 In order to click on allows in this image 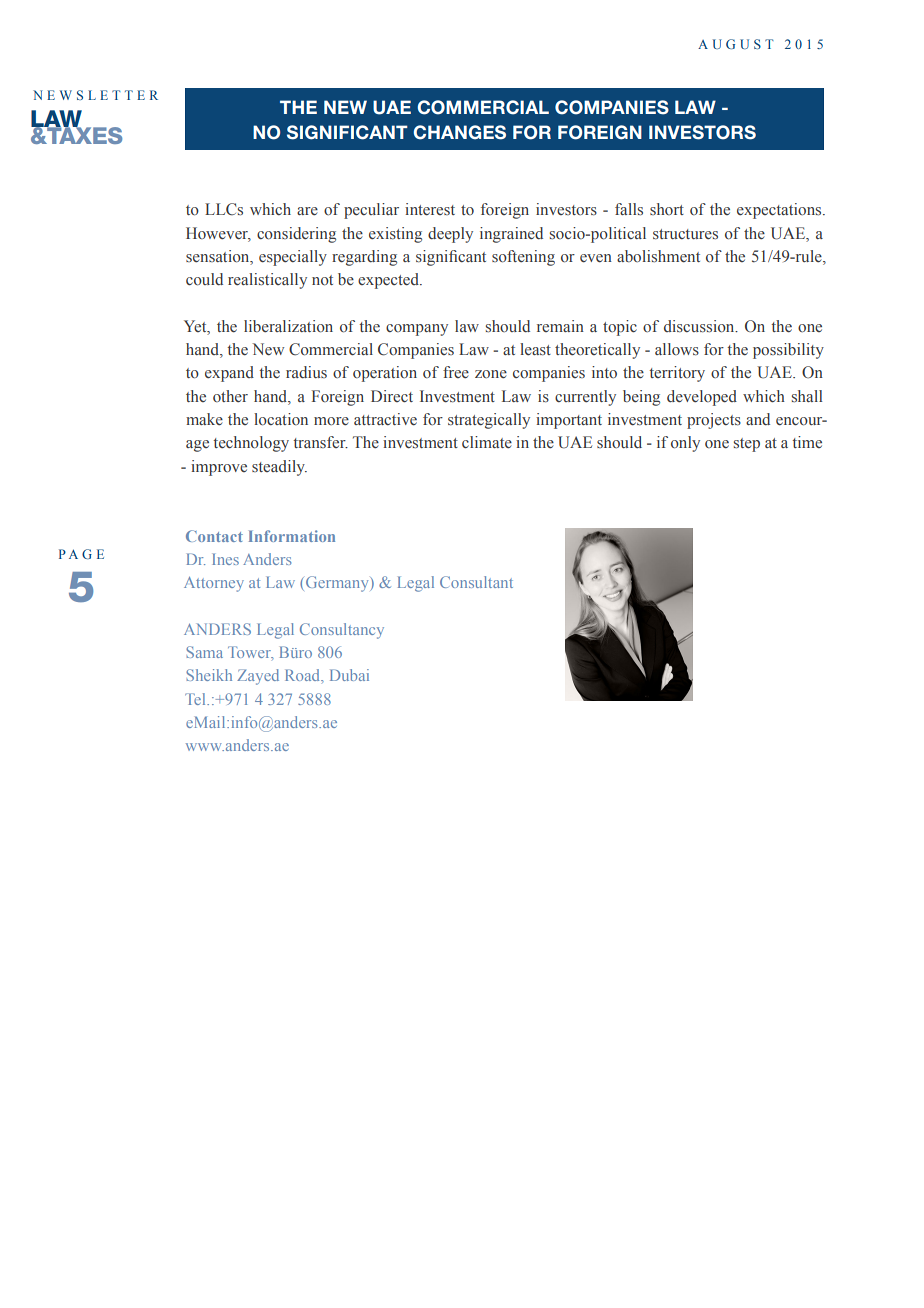, I will do `click(677, 349)`.
